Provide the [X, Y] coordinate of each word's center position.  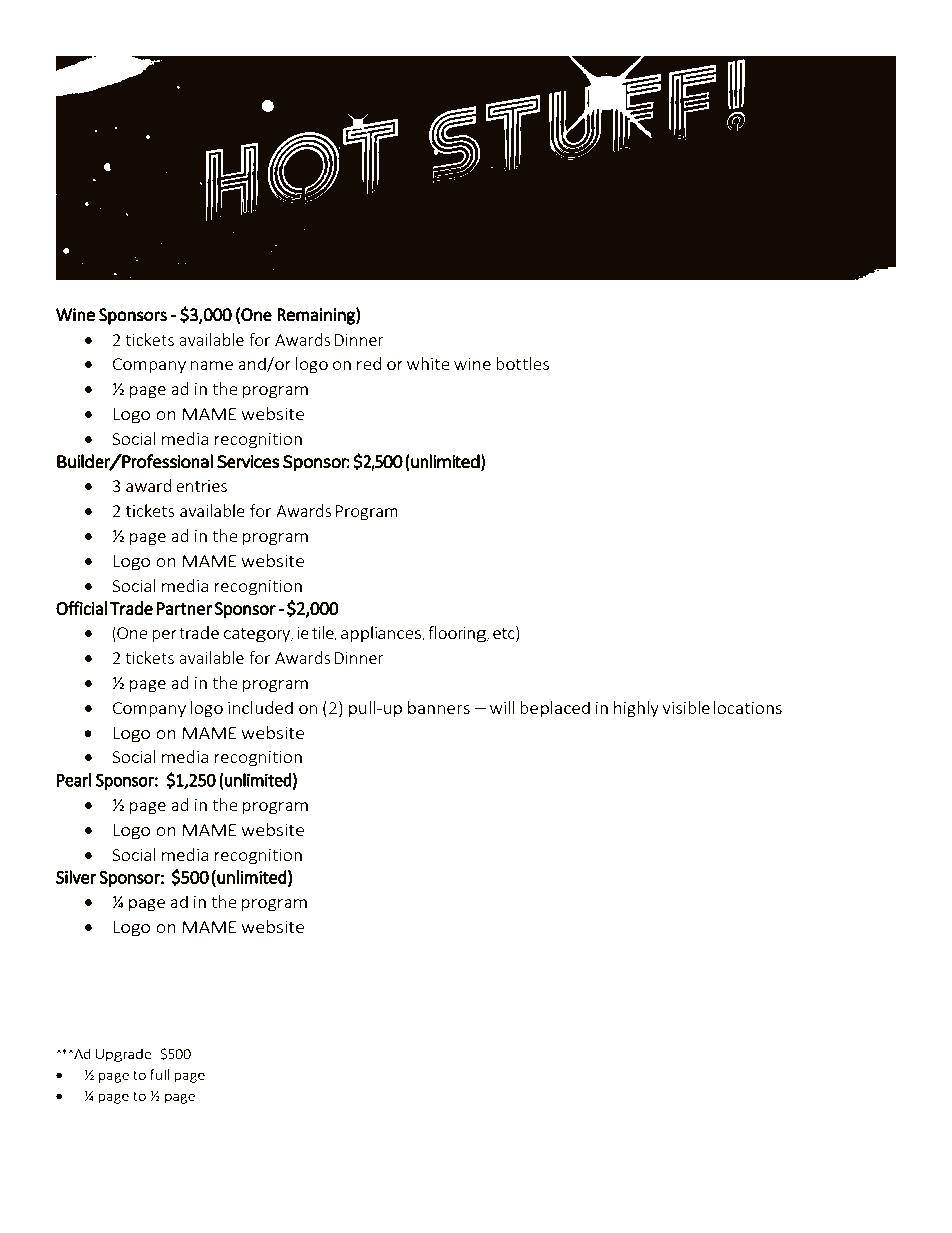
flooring [458, 634]
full [159, 1074]
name [211, 365]
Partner [185, 608]
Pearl [74, 780]
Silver [76, 877]
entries [201, 486]
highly [636, 709]
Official [81, 608]
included [260, 707]
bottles [522, 363]
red [369, 363]
